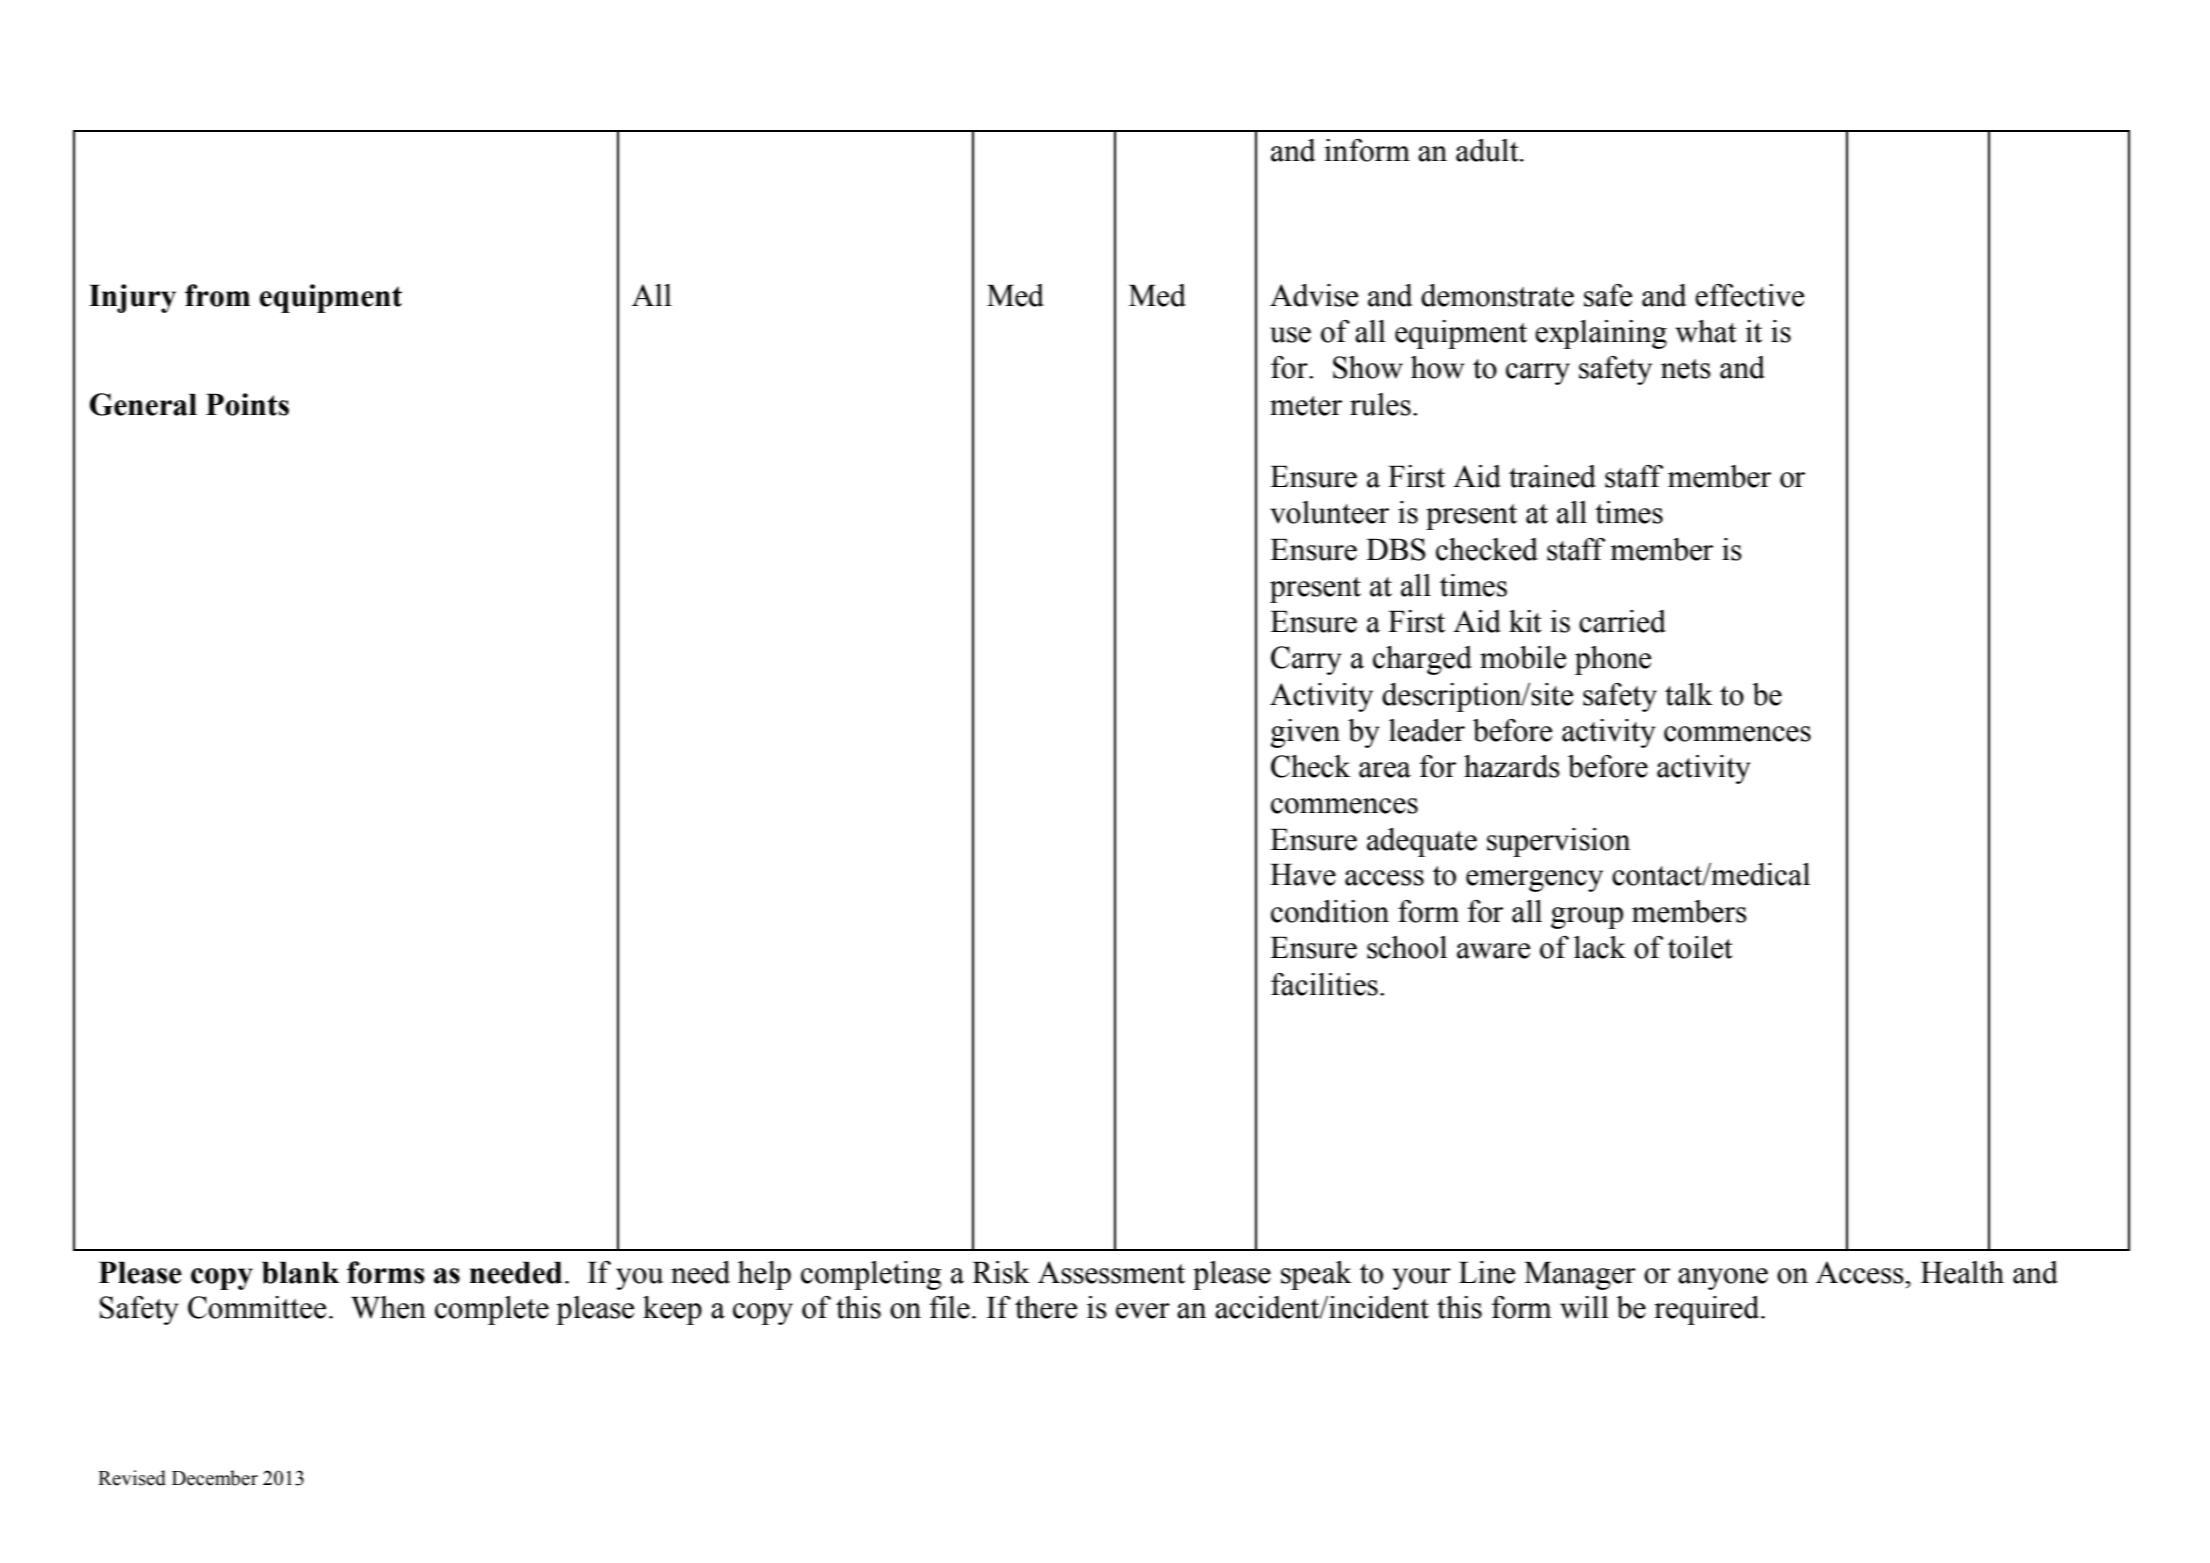  I want to click on Advise, so click(1314, 295).
